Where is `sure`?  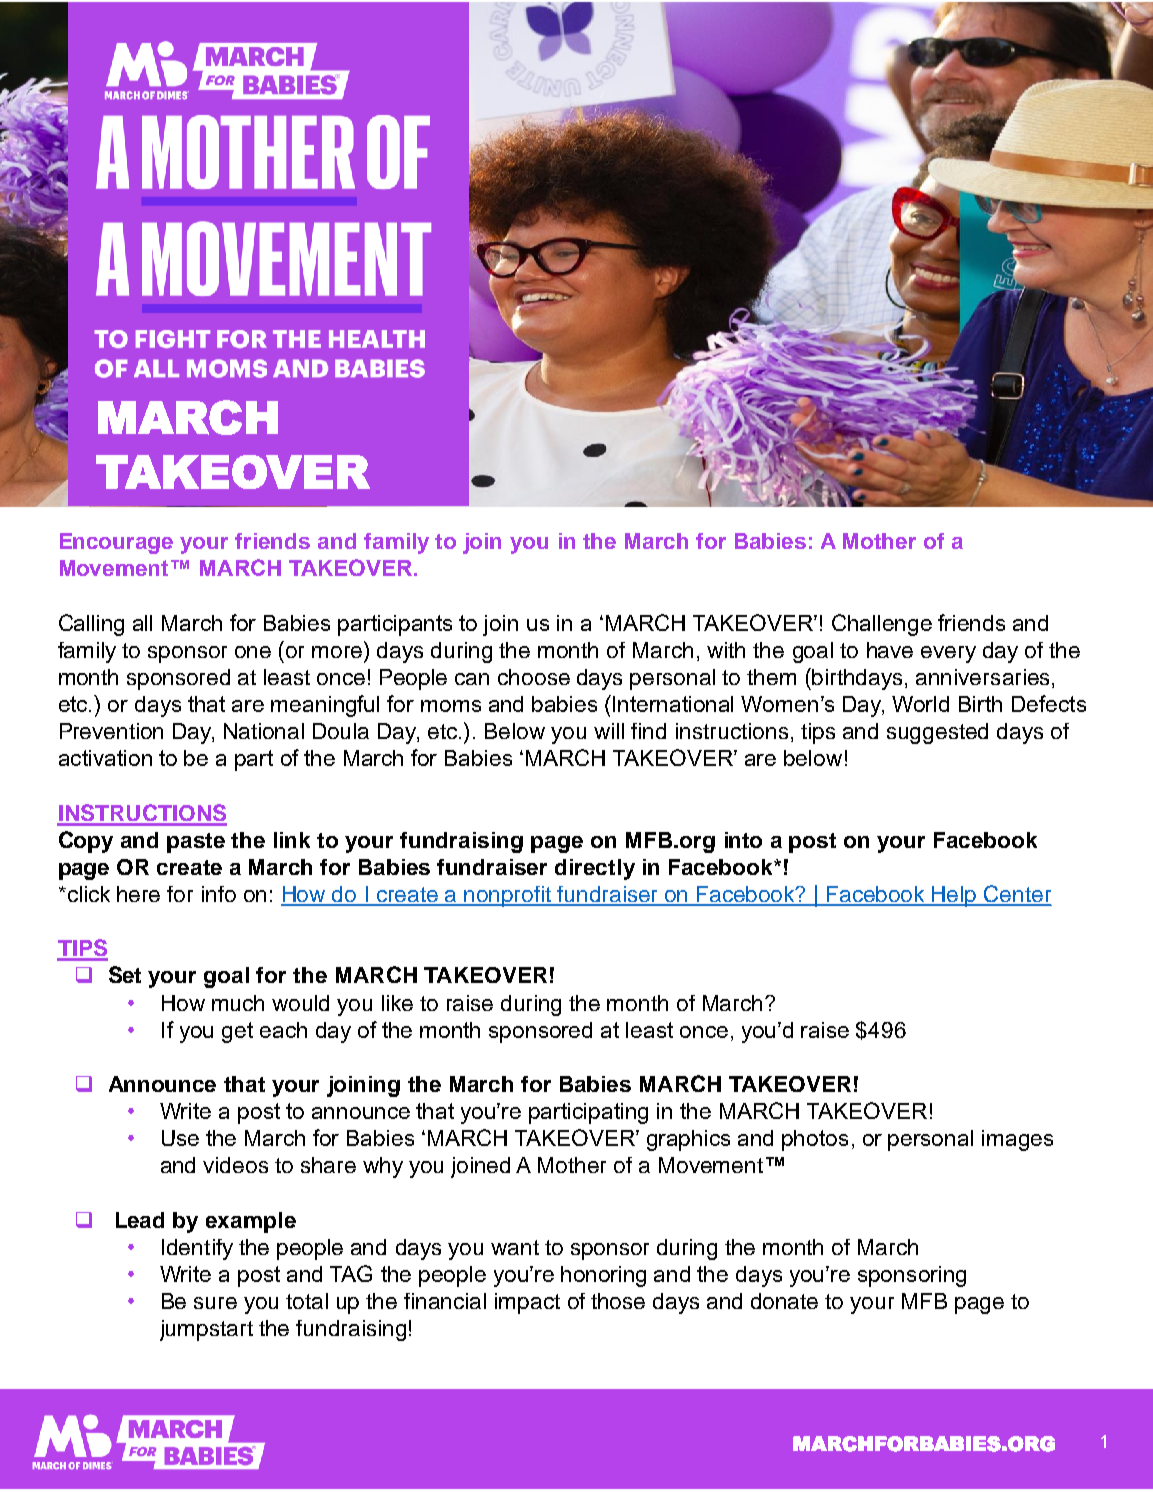
sure is located at coordinates (215, 1303).
